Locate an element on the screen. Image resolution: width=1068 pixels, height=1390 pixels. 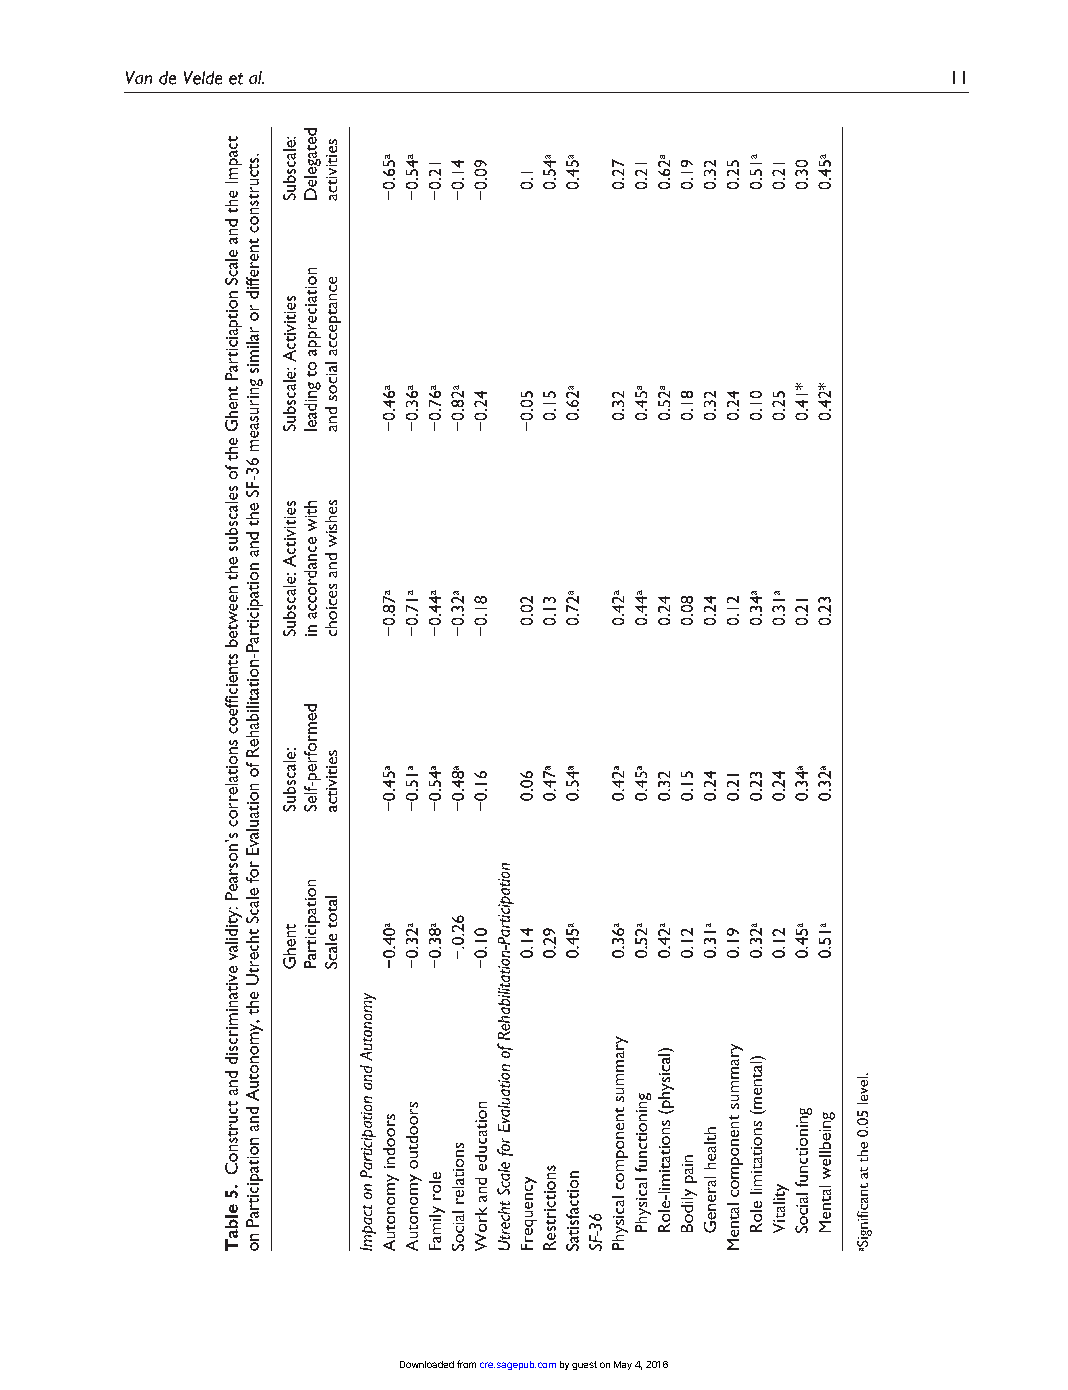
Velde is located at coordinates (203, 78).
